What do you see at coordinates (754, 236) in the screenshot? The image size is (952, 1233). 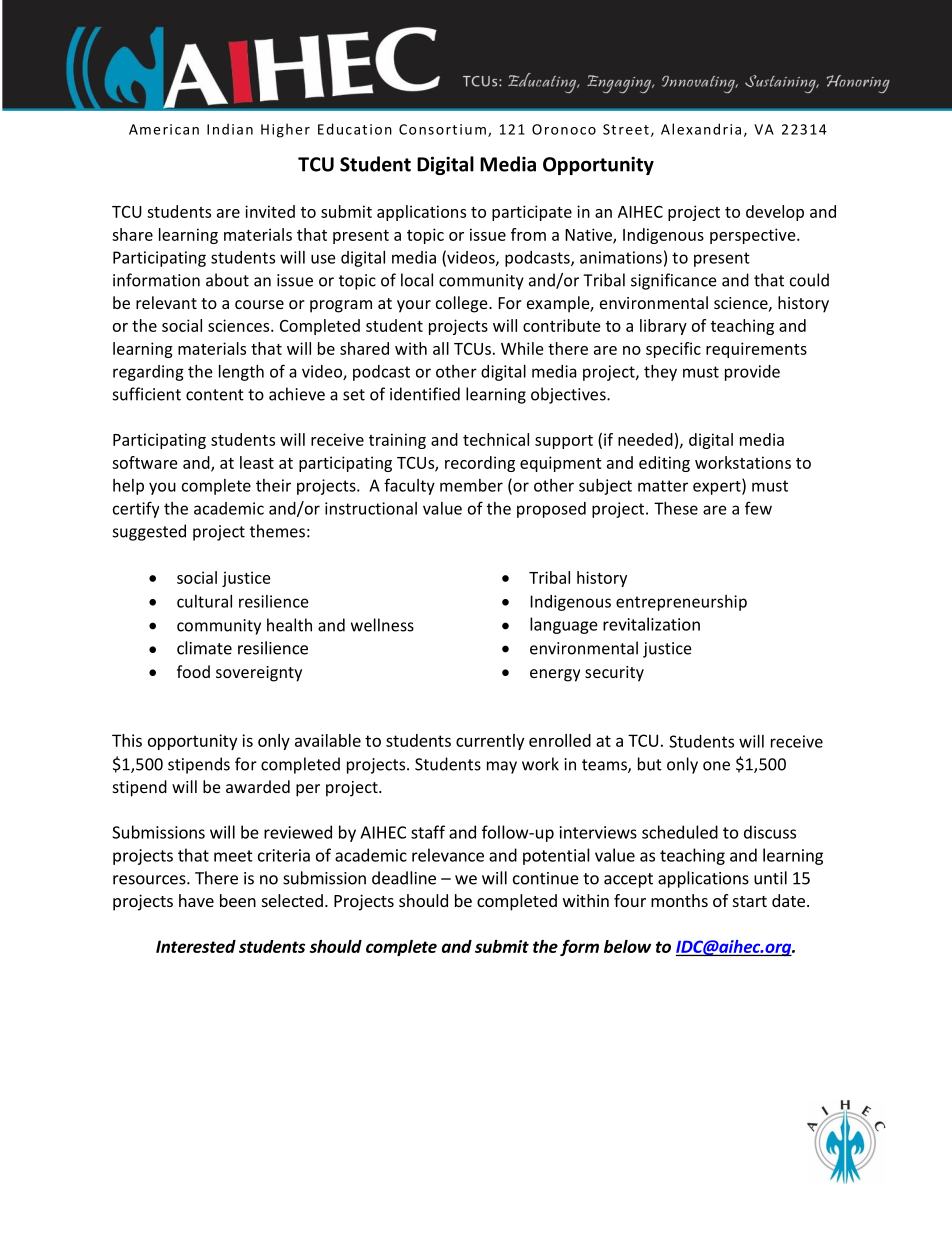 I see `perspective` at bounding box center [754, 236].
